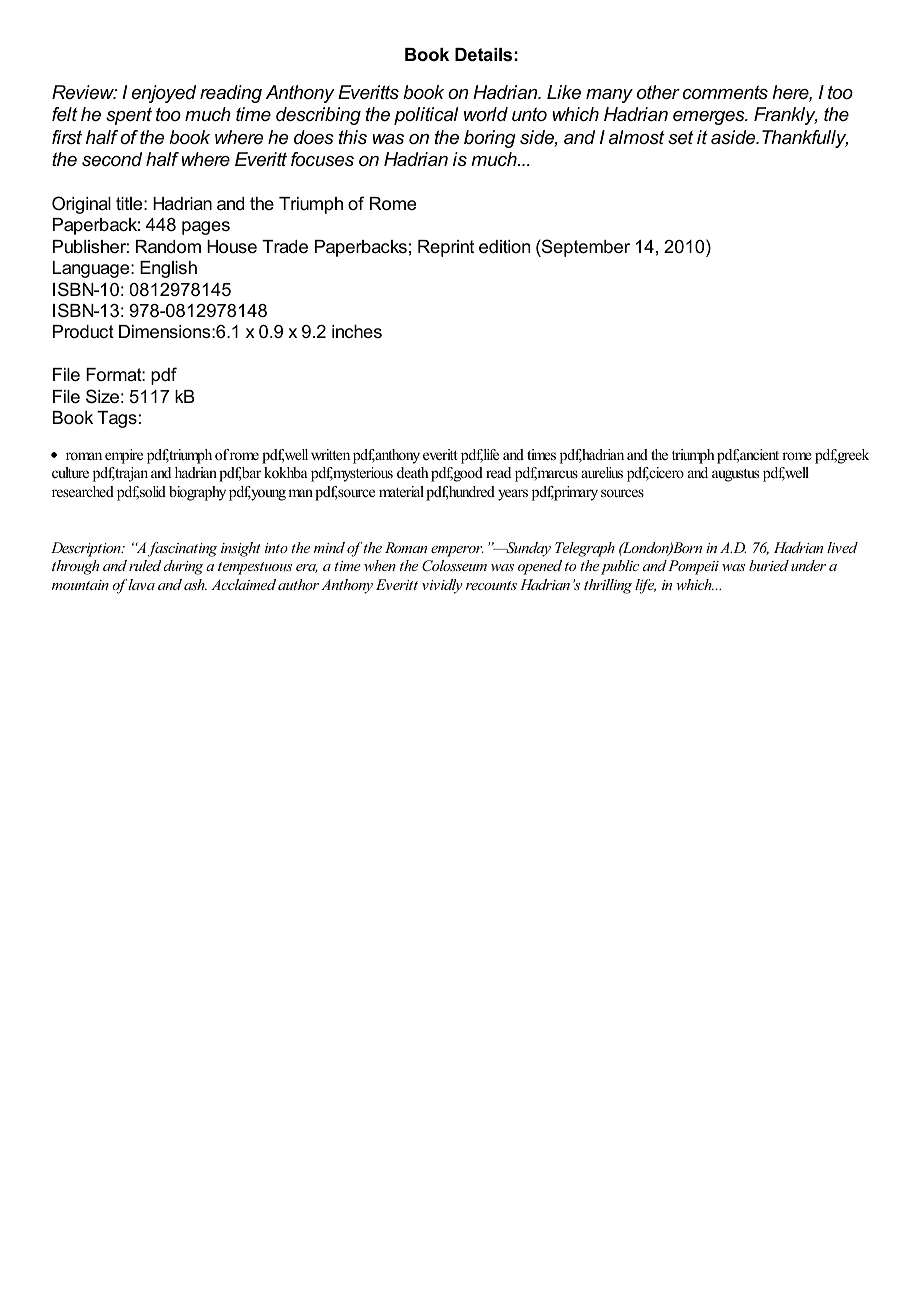  What do you see at coordinates (83, 331) in the document?
I see `Product` at bounding box center [83, 331].
